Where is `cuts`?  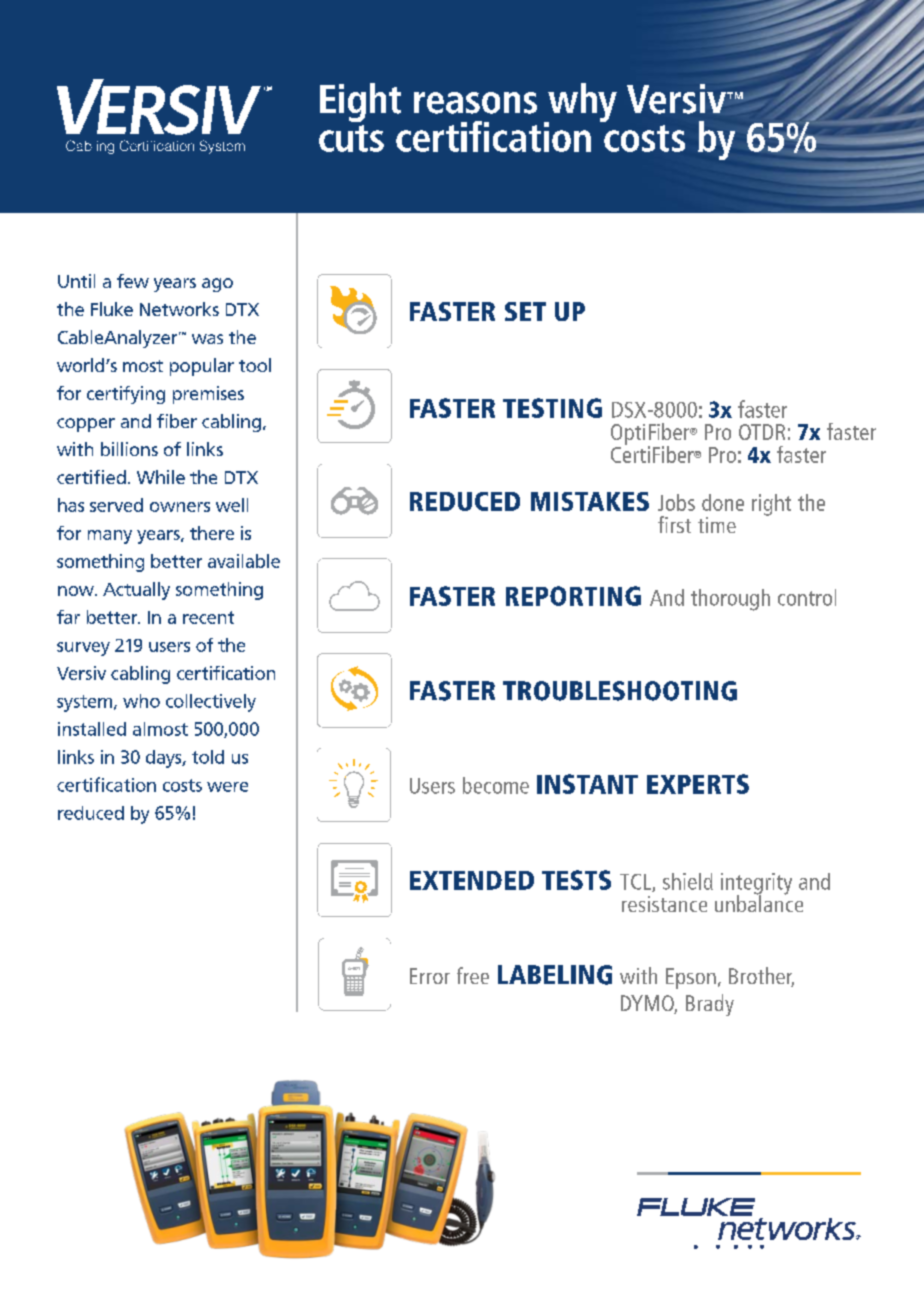
cuts is located at coordinates (351, 138).
